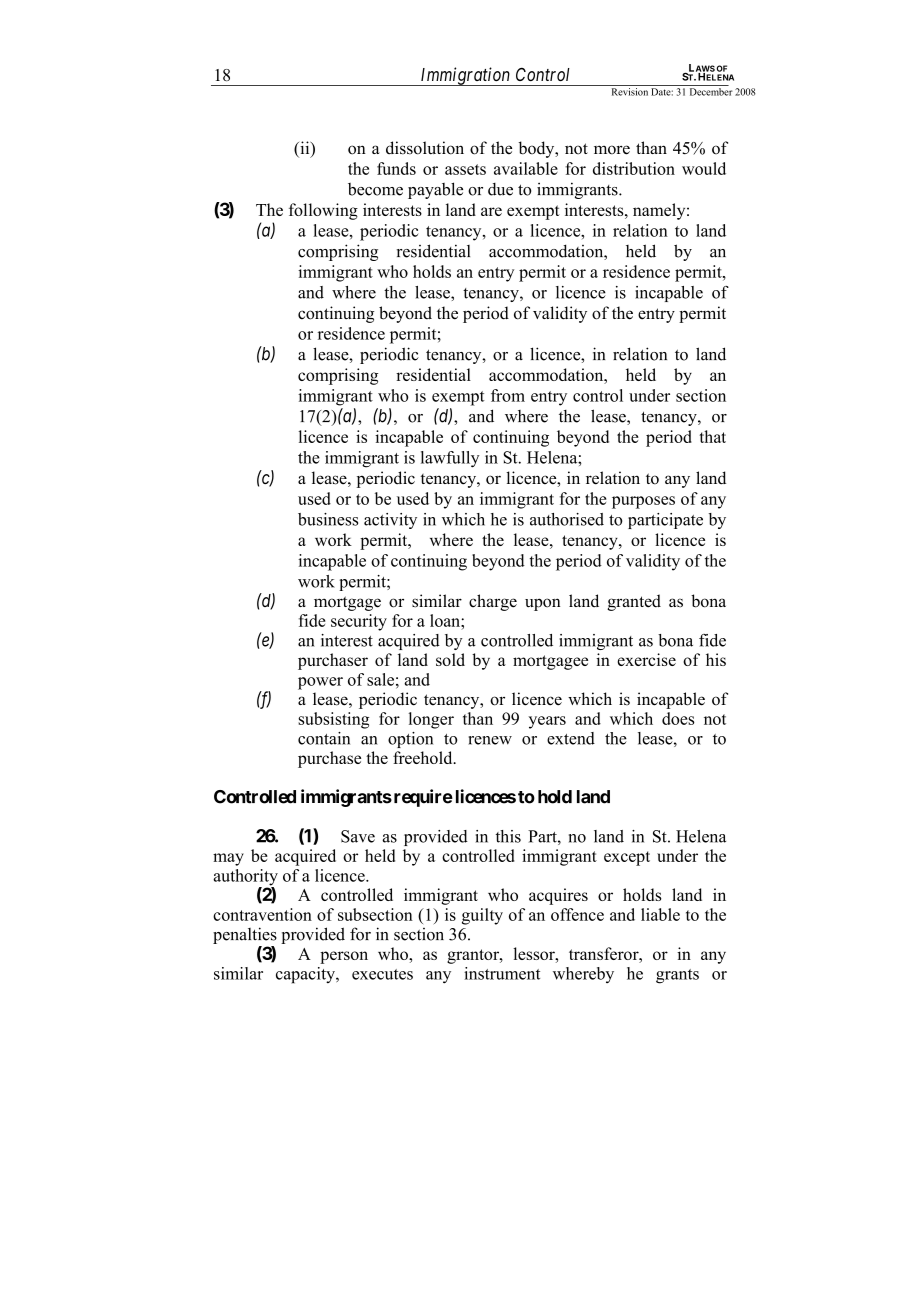  Describe the element at coordinates (630, 92) in the screenshot. I see `Revision` at that location.
